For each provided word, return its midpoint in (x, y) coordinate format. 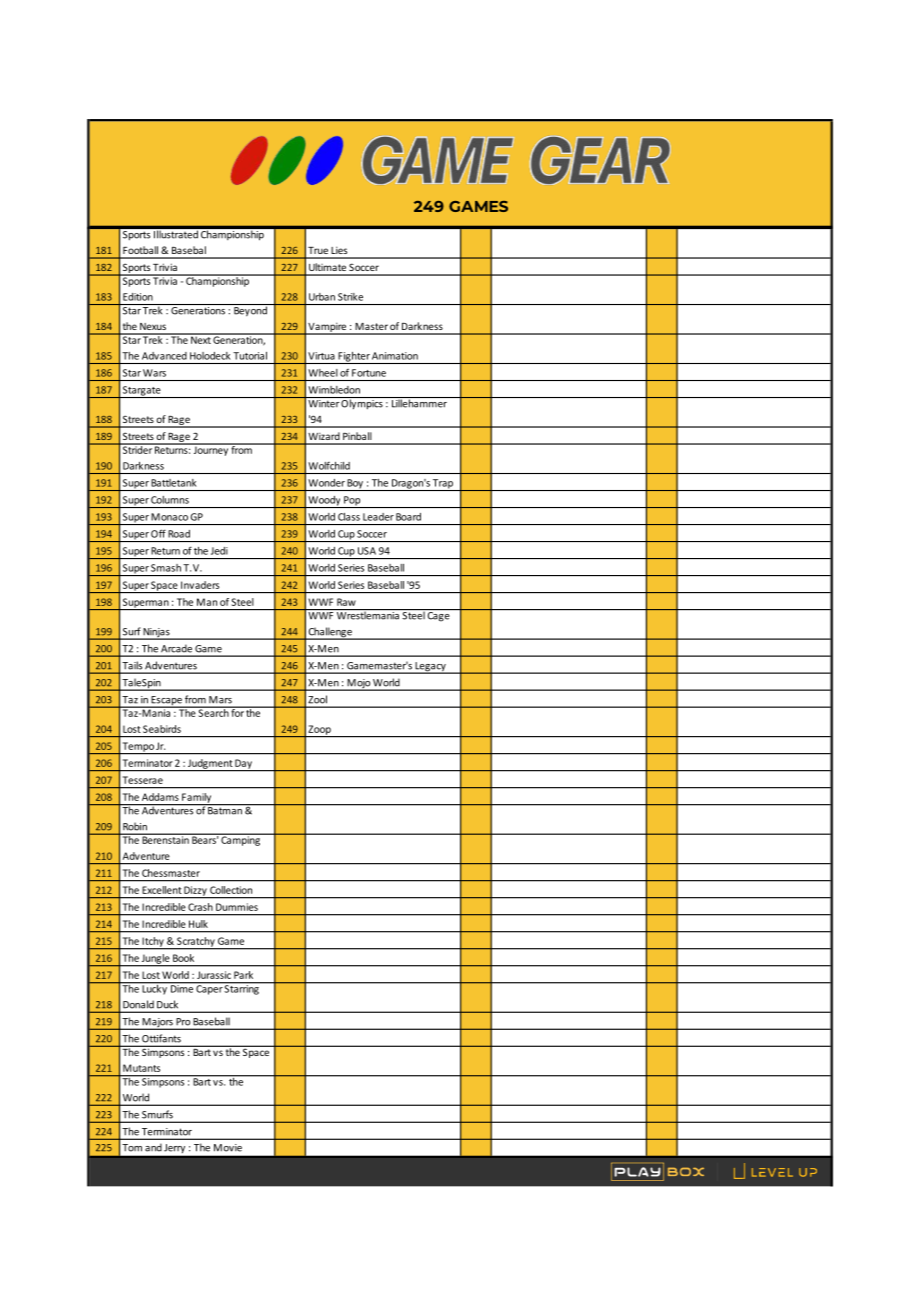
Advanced (164, 356)
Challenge (330, 633)
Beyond (250, 310)
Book (183, 958)
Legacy (430, 668)
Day (243, 765)
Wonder (327, 483)
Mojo (358, 685)
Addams (160, 797)
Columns (170, 500)
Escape (166, 702)
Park (243, 975)
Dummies (237, 907)
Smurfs (157, 1114)
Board (408, 517)
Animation (395, 356)
